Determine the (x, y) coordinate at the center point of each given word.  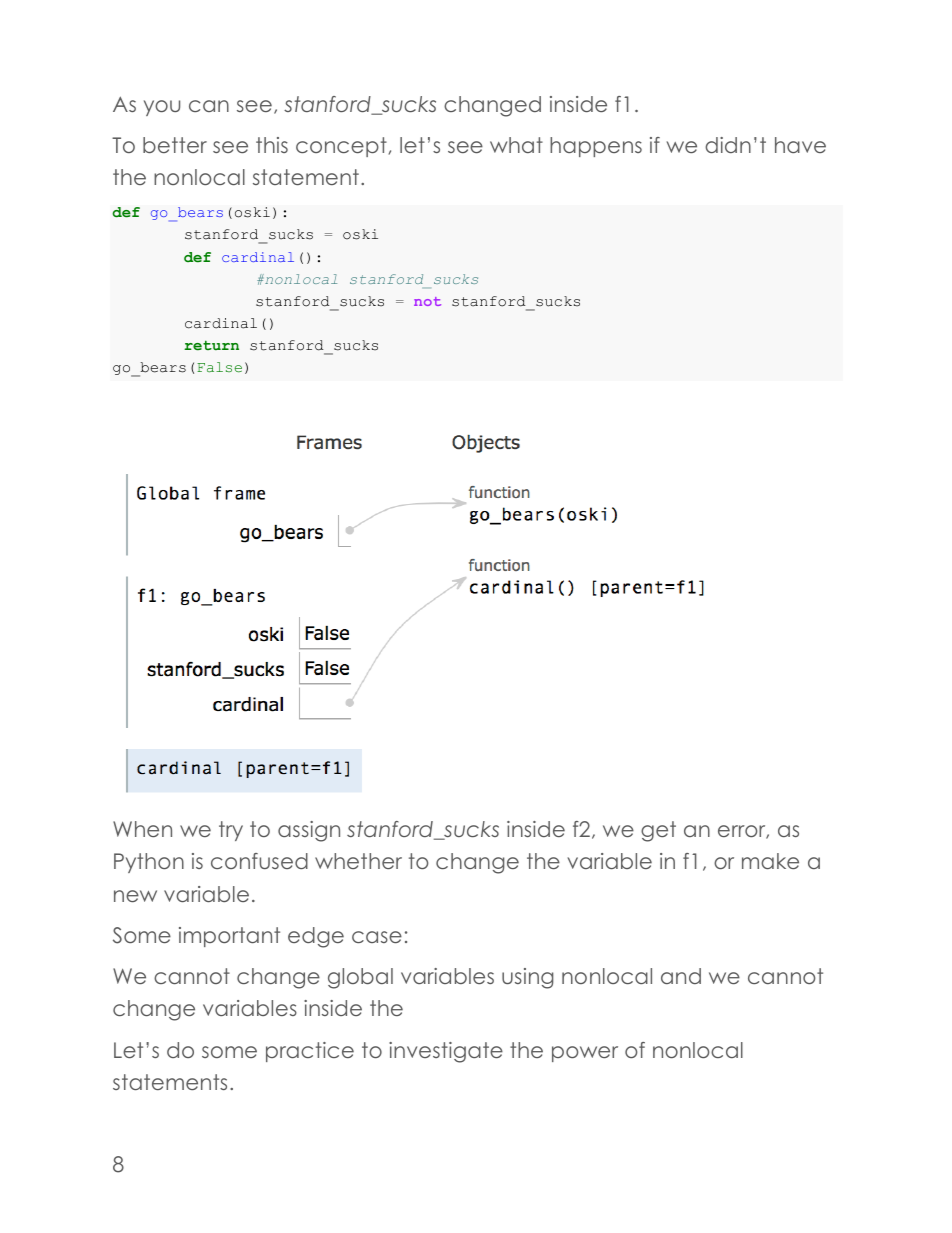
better (175, 145)
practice (310, 1052)
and (681, 976)
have (800, 145)
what (516, 145)
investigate (446, 1052)
